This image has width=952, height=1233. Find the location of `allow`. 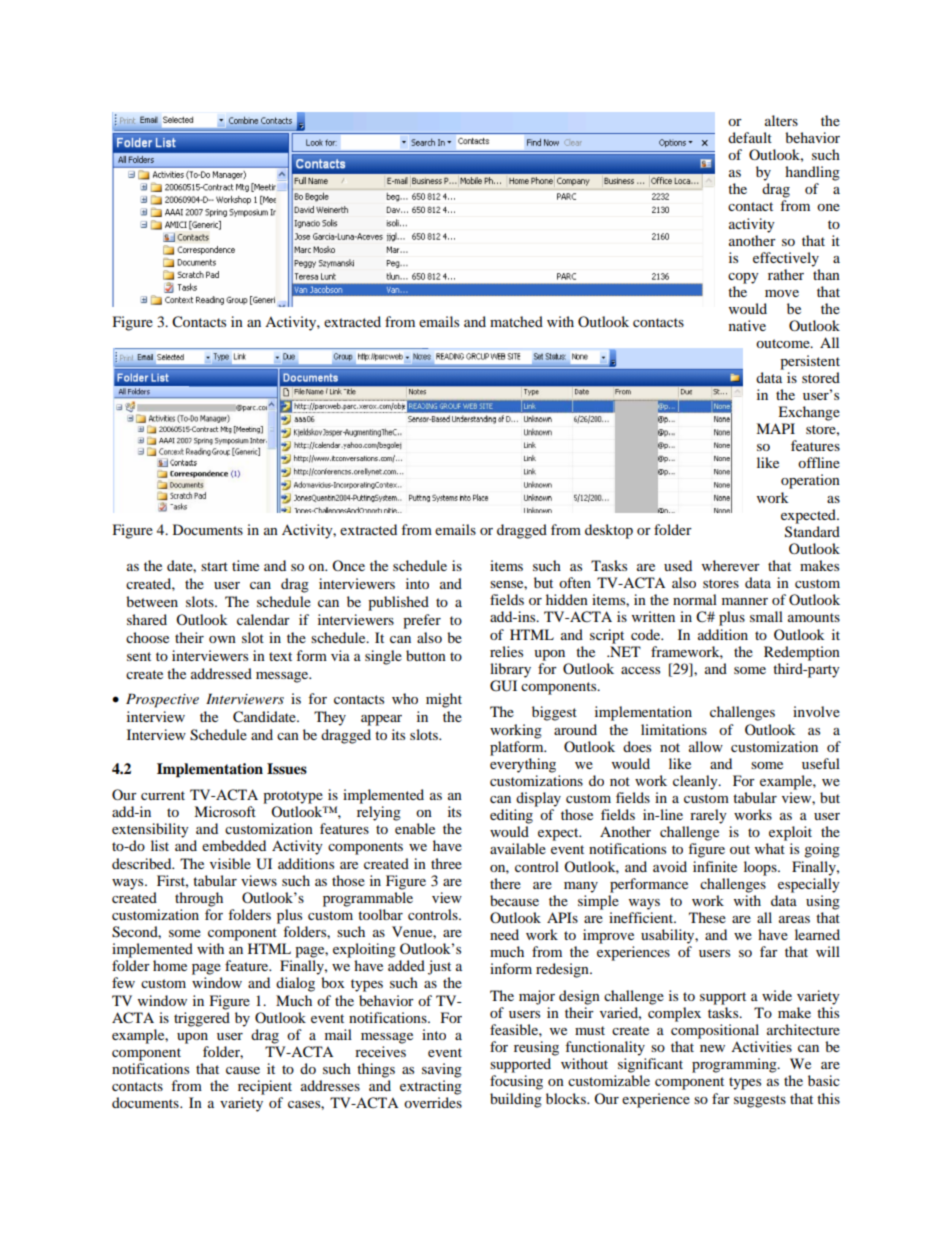

allow is located at coordinates (706, 746).
